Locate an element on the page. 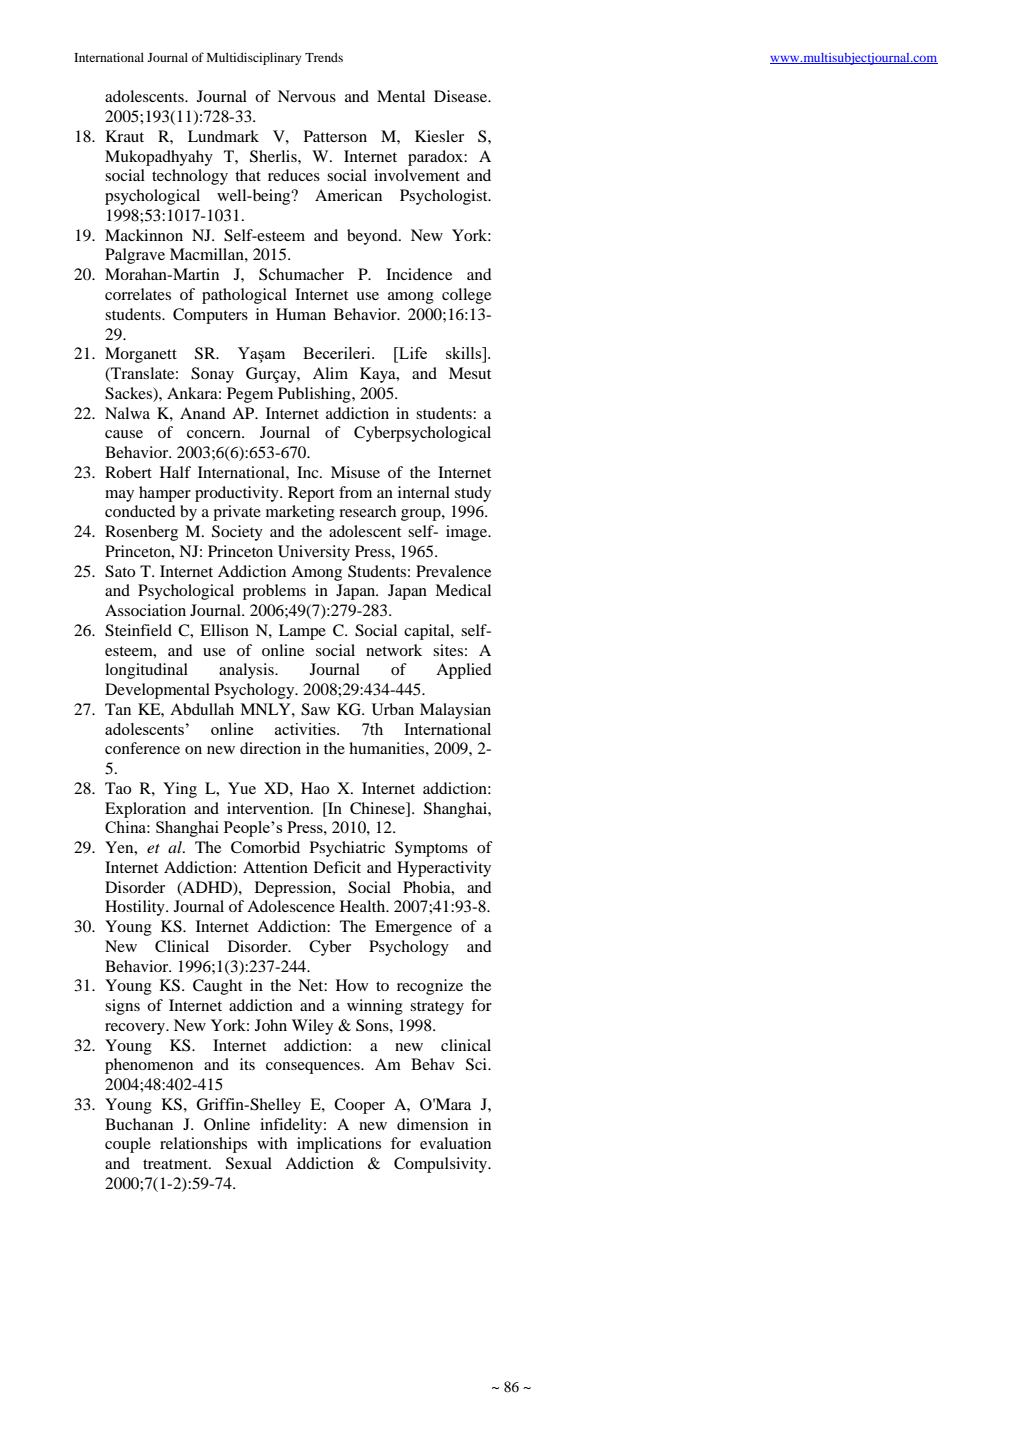 Image resolution: width=1023 pixels, height=1447 pixels. Lampe is located at coordinates (302, 632).
